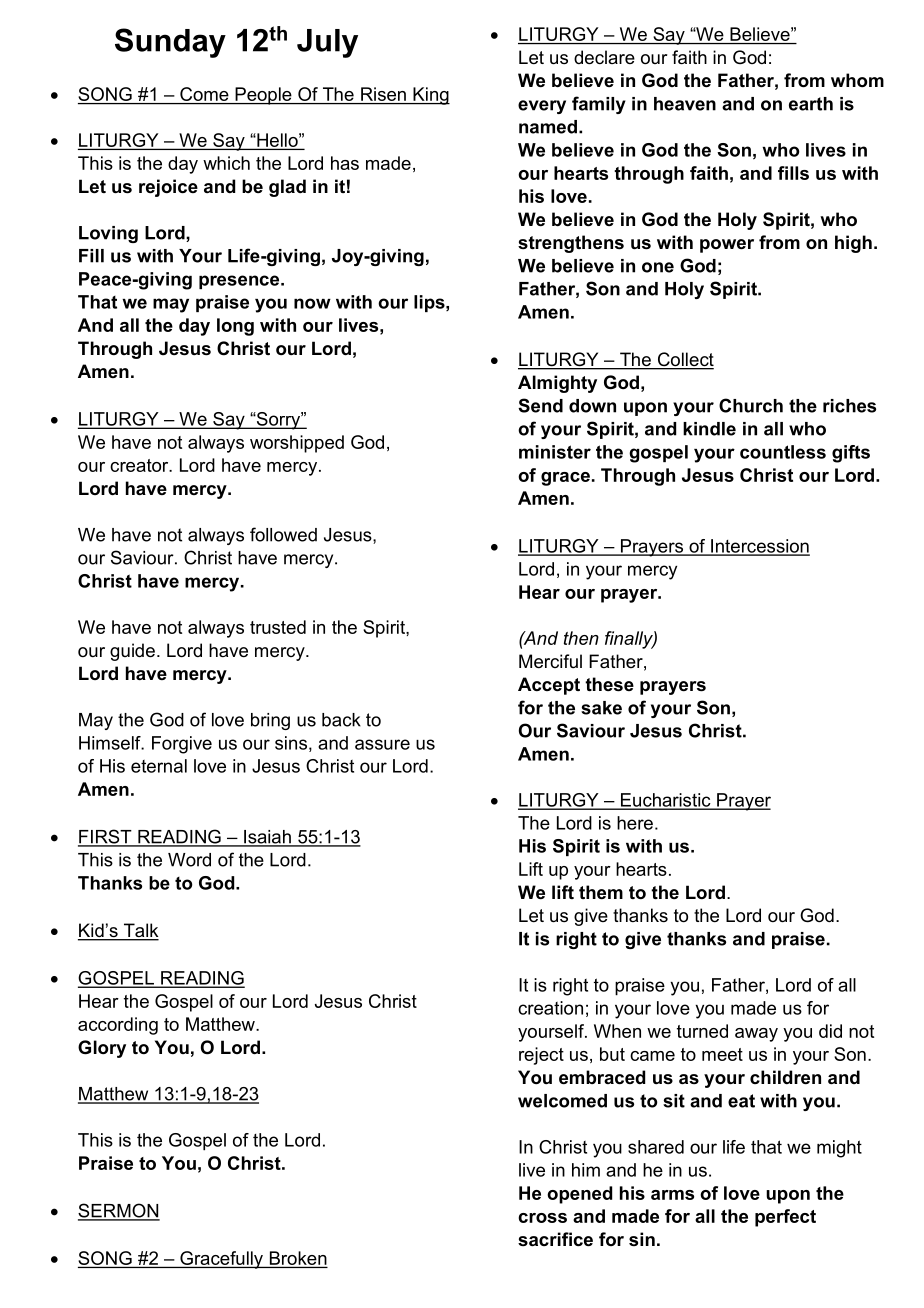 The height and width of the screenshot is (1308, 924). Describe the element at coordinates (811, 104) in the screenshot. I see `earth` at that location.
